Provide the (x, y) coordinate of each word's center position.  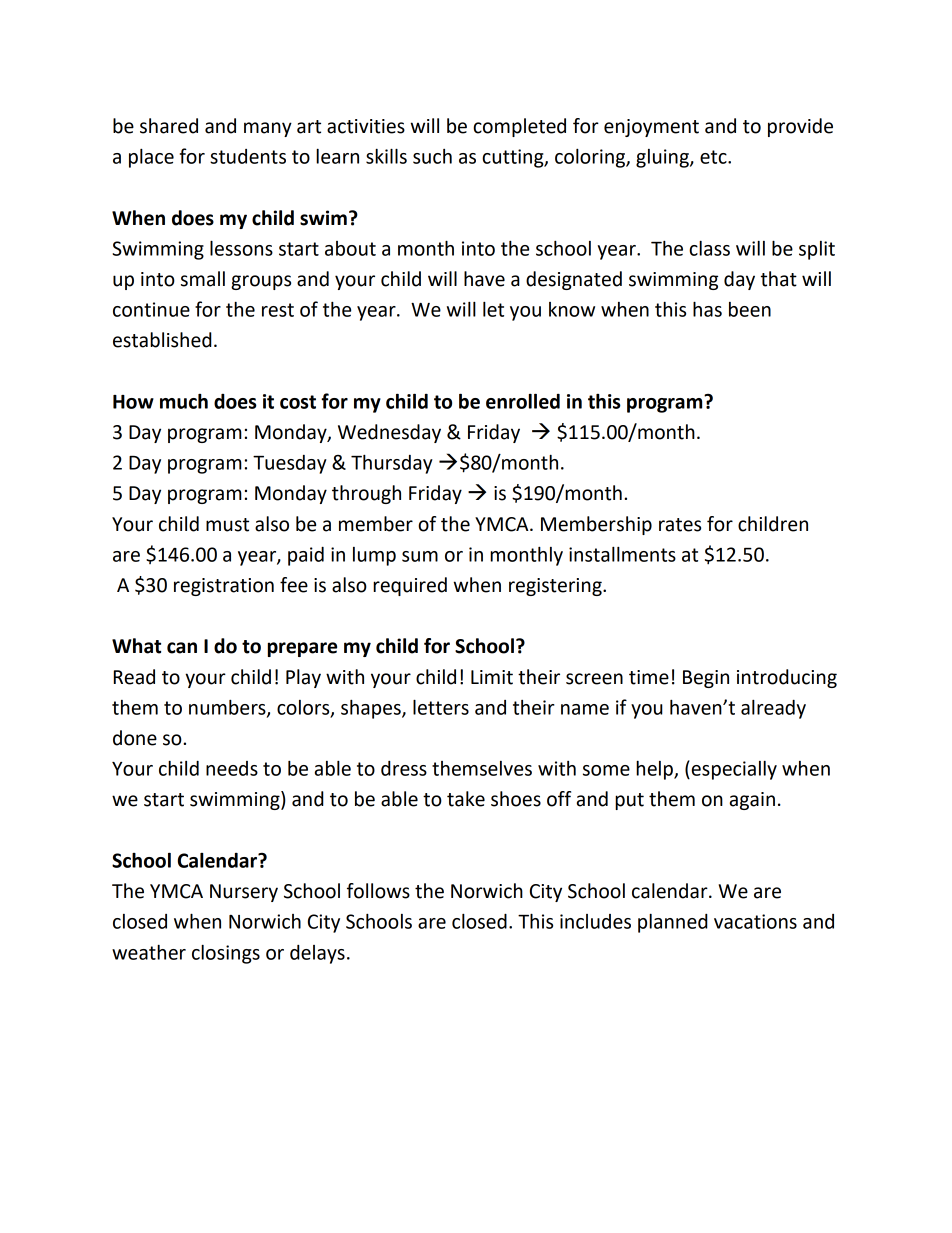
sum (420, 556)
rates (680, 525)
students (248, 156)
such (432, 156)
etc (714, 157)
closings (226, 954)
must (227, 525)
